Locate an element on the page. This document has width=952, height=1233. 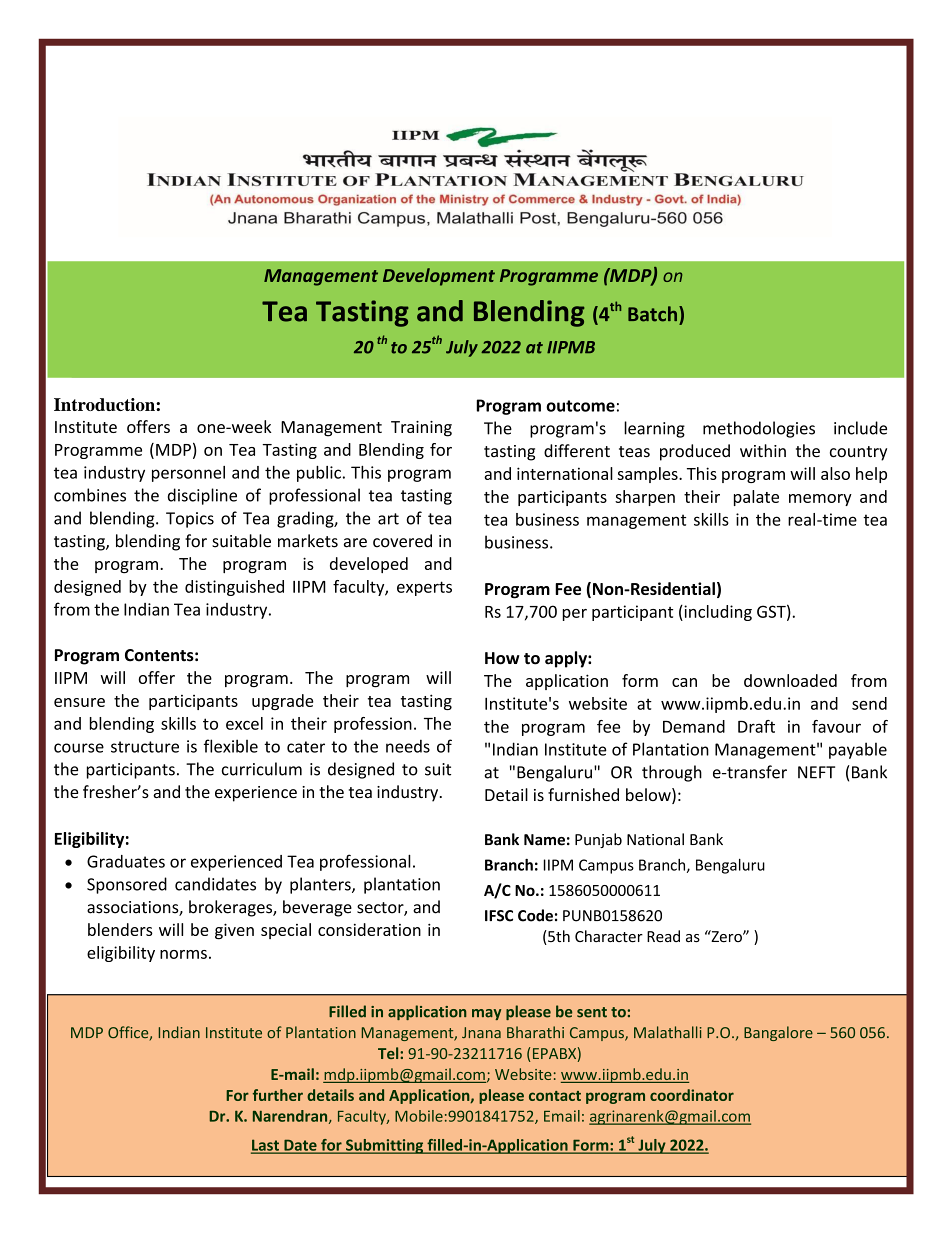
Name is located at coordinates (544, 840).
